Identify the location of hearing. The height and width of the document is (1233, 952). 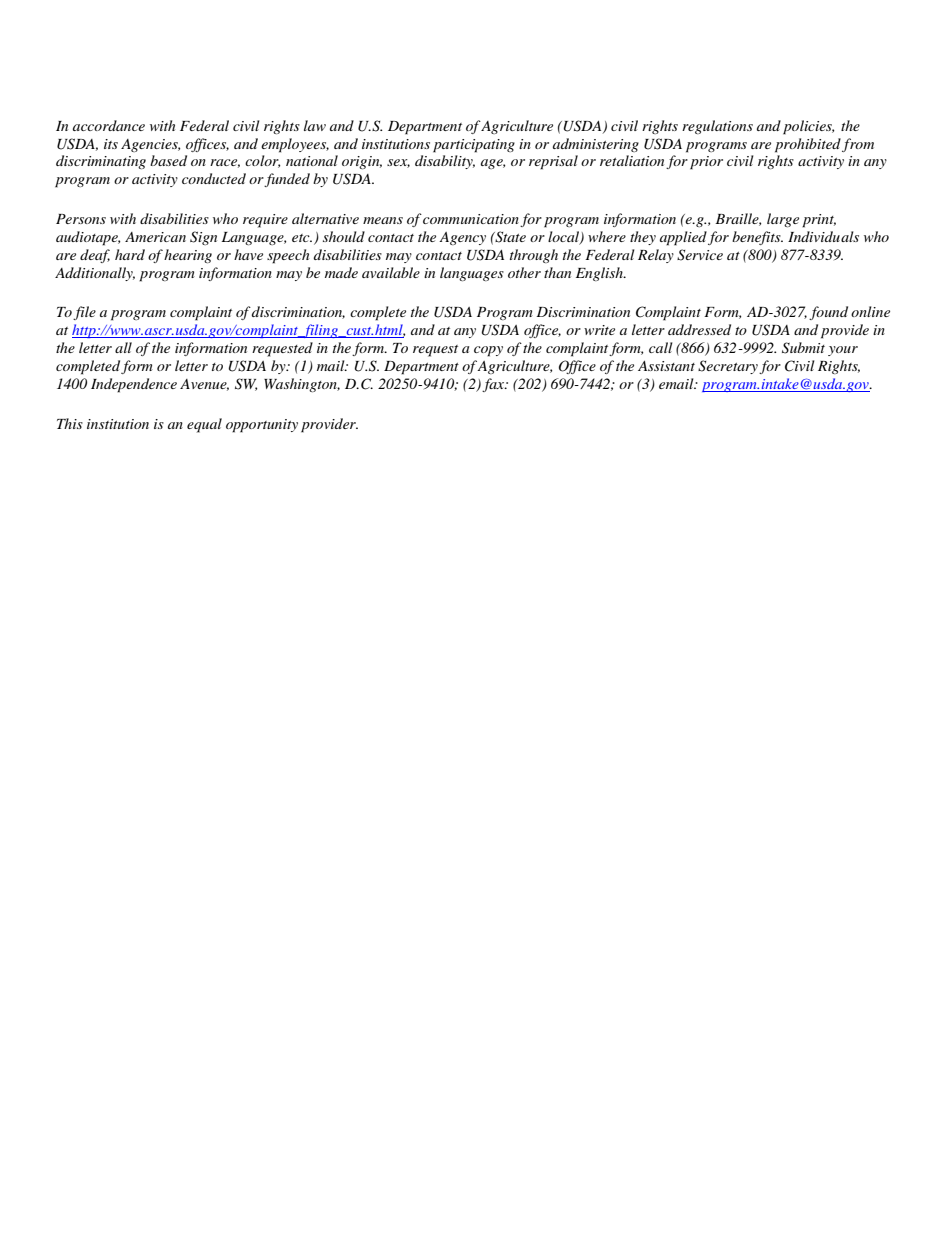
(188, 256).
